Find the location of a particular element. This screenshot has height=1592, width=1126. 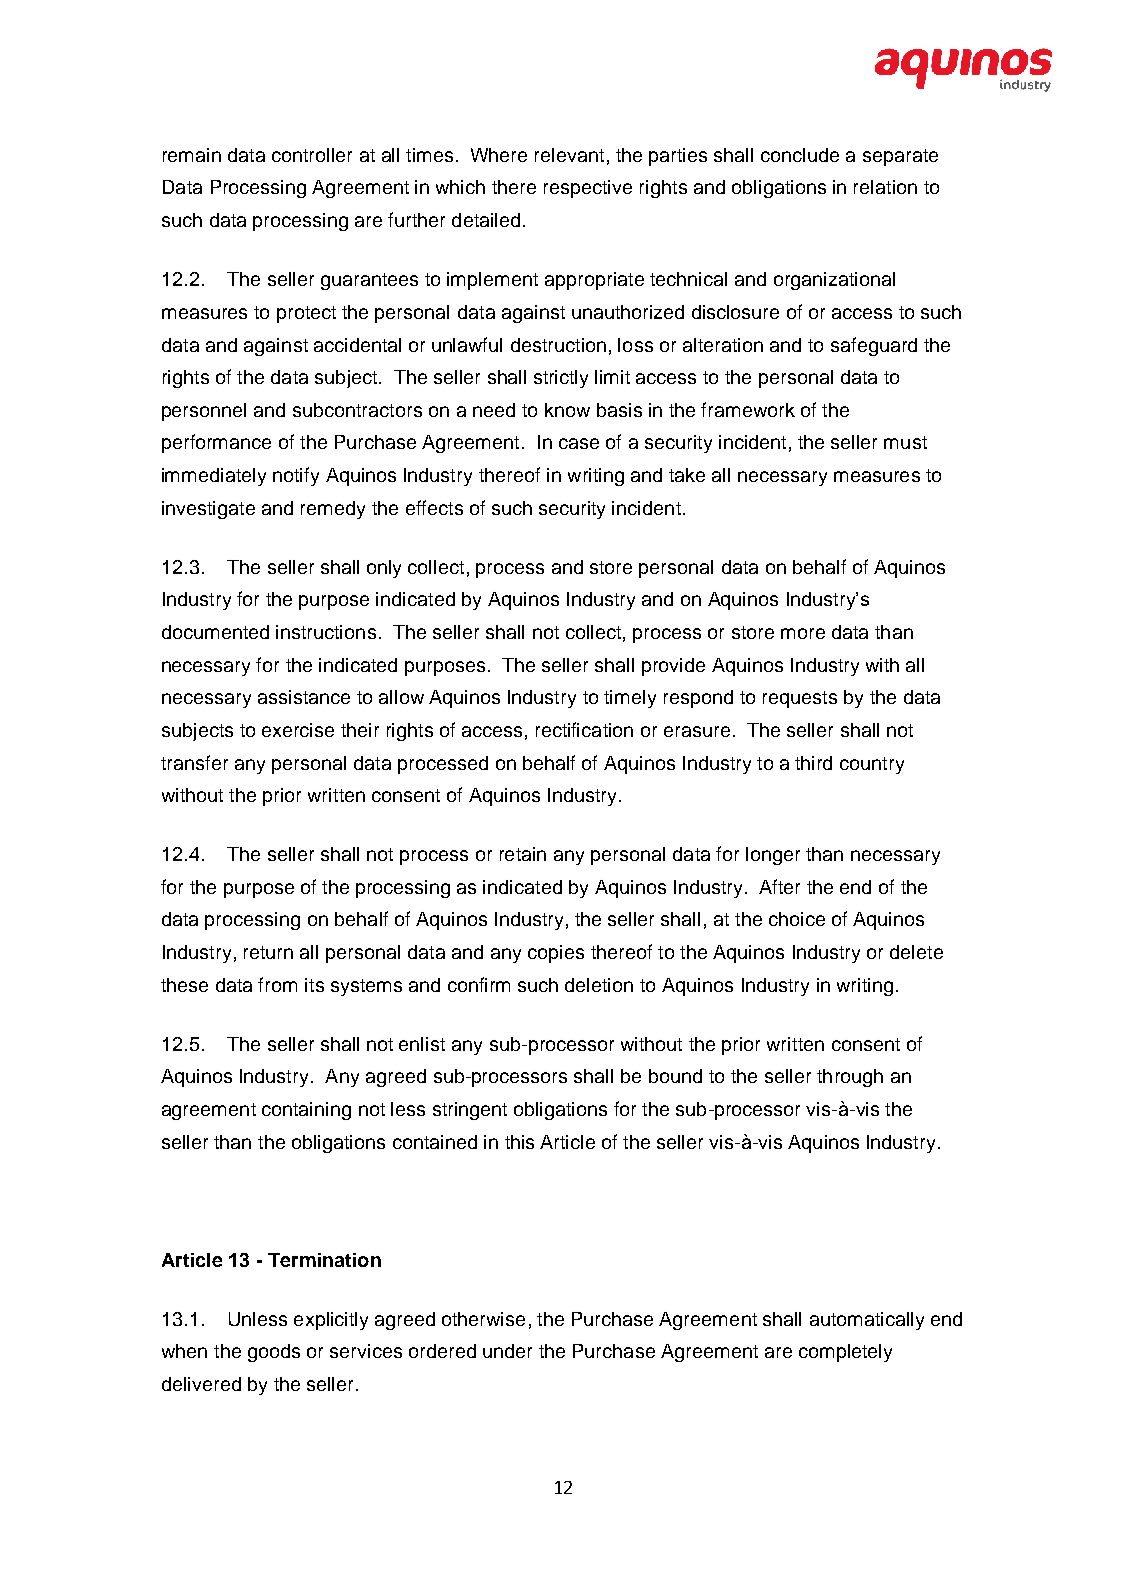

completely is located at coordinates (845, 1353).
